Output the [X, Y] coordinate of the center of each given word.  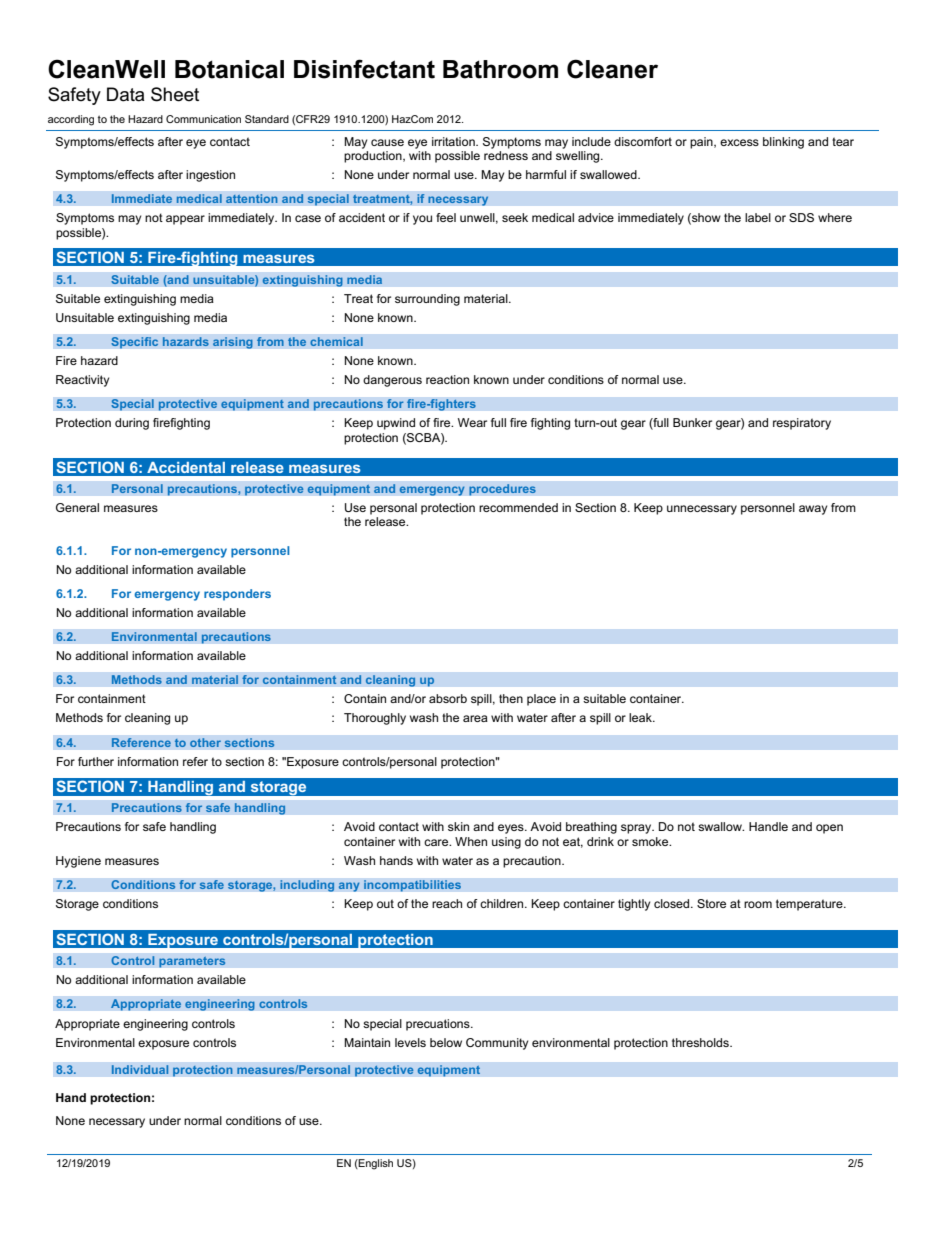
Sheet [175, 94]
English [375, 1164]
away [813, 510]
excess [739, 142]
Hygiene [78, 862]
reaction [447, 379]
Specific [135, 343]
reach [447, 903]
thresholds [701, 1042]
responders [237, 595]
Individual [140, 1070]
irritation [454, 141]
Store [711, 903]
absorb [448, 698]
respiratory [802, 424]
